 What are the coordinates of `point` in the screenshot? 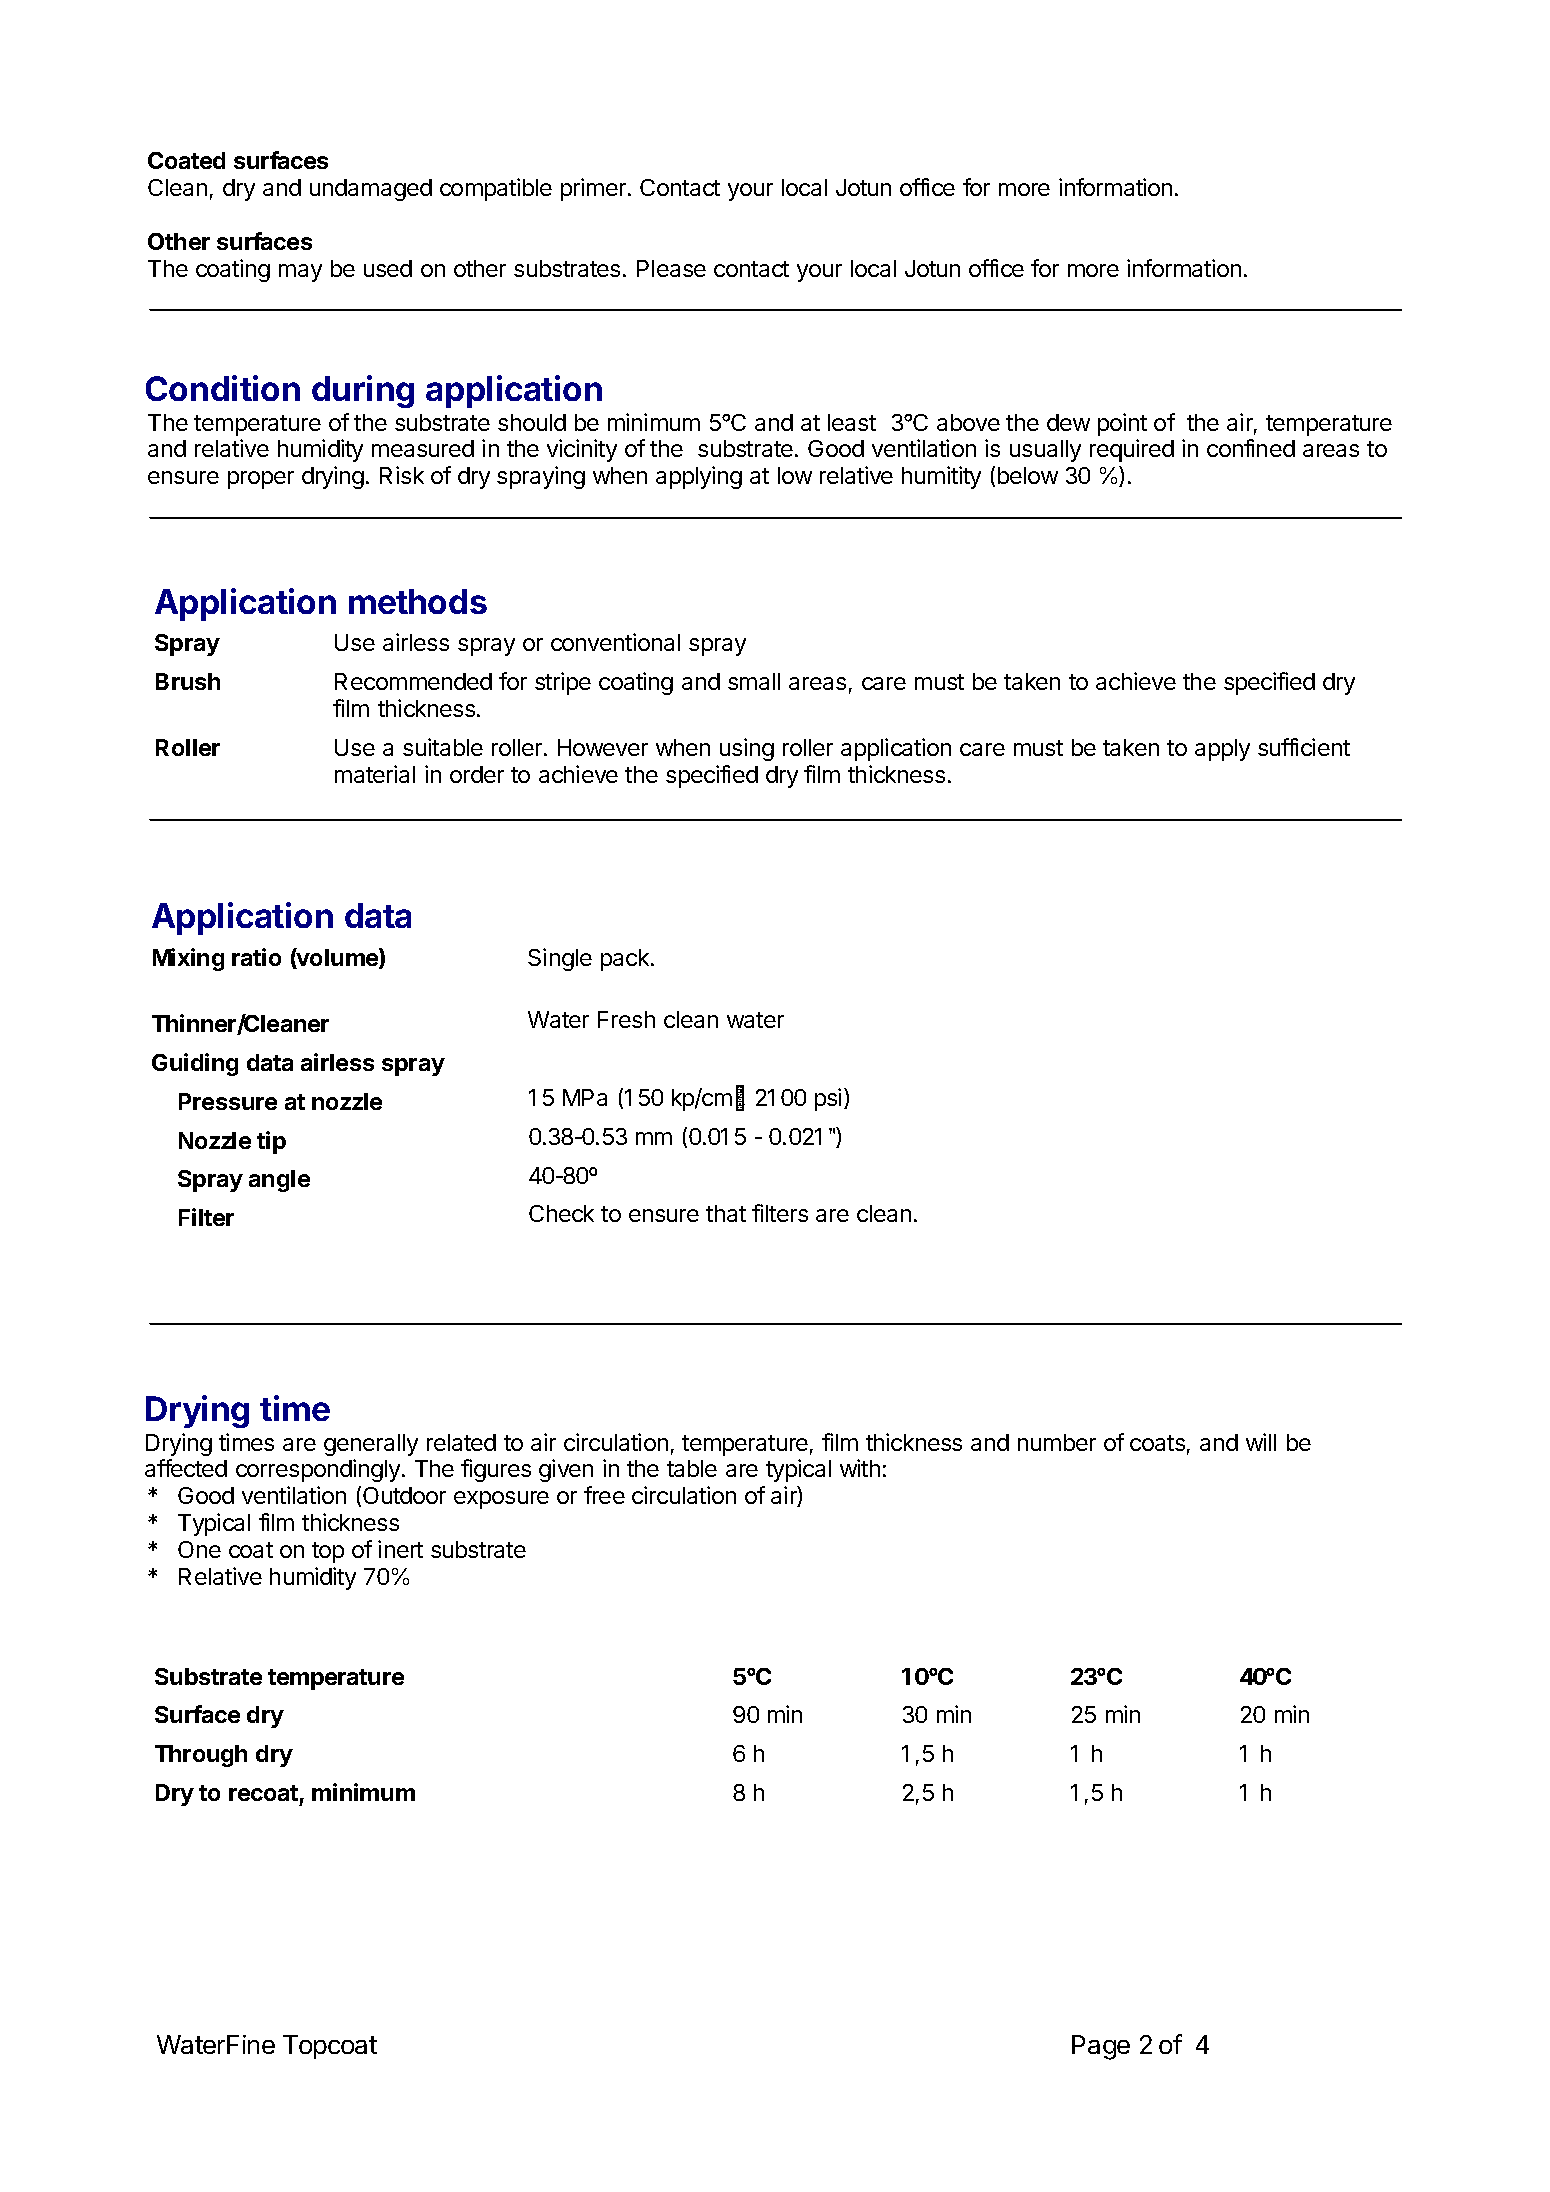 It's located at (1122, 424).
